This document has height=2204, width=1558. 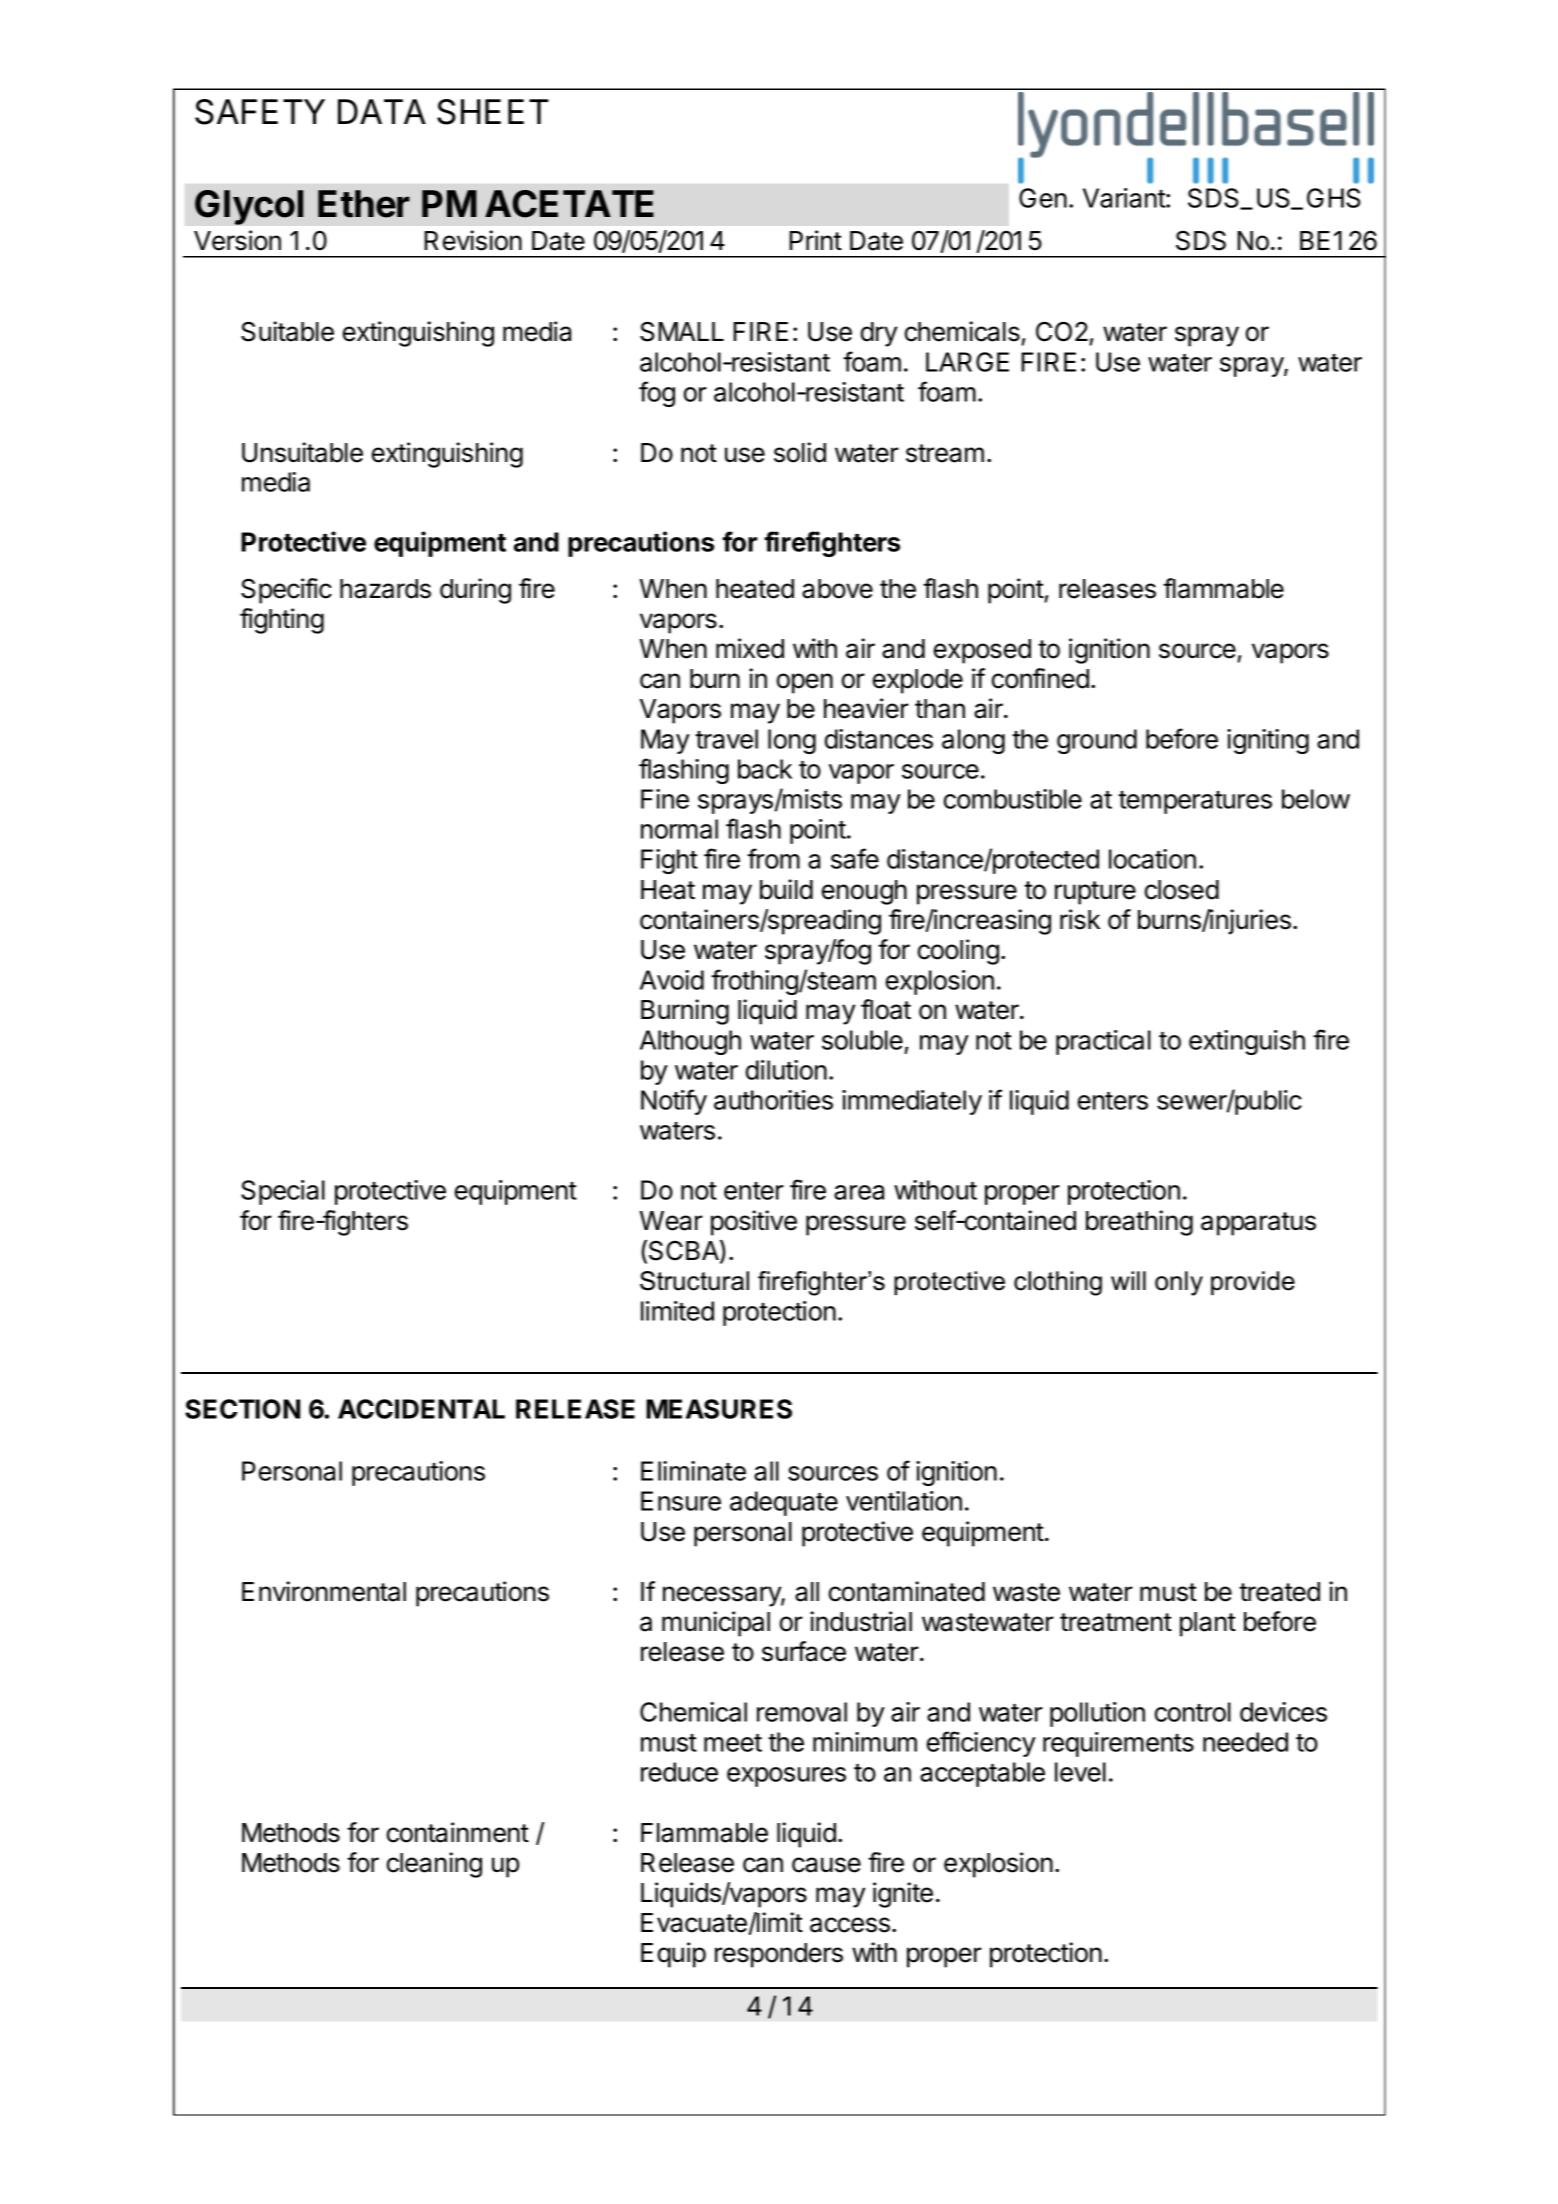 What do you see at coordinates (434, 1865) in the document?
I see `cleaning` at bounding box center [434, 1865].
